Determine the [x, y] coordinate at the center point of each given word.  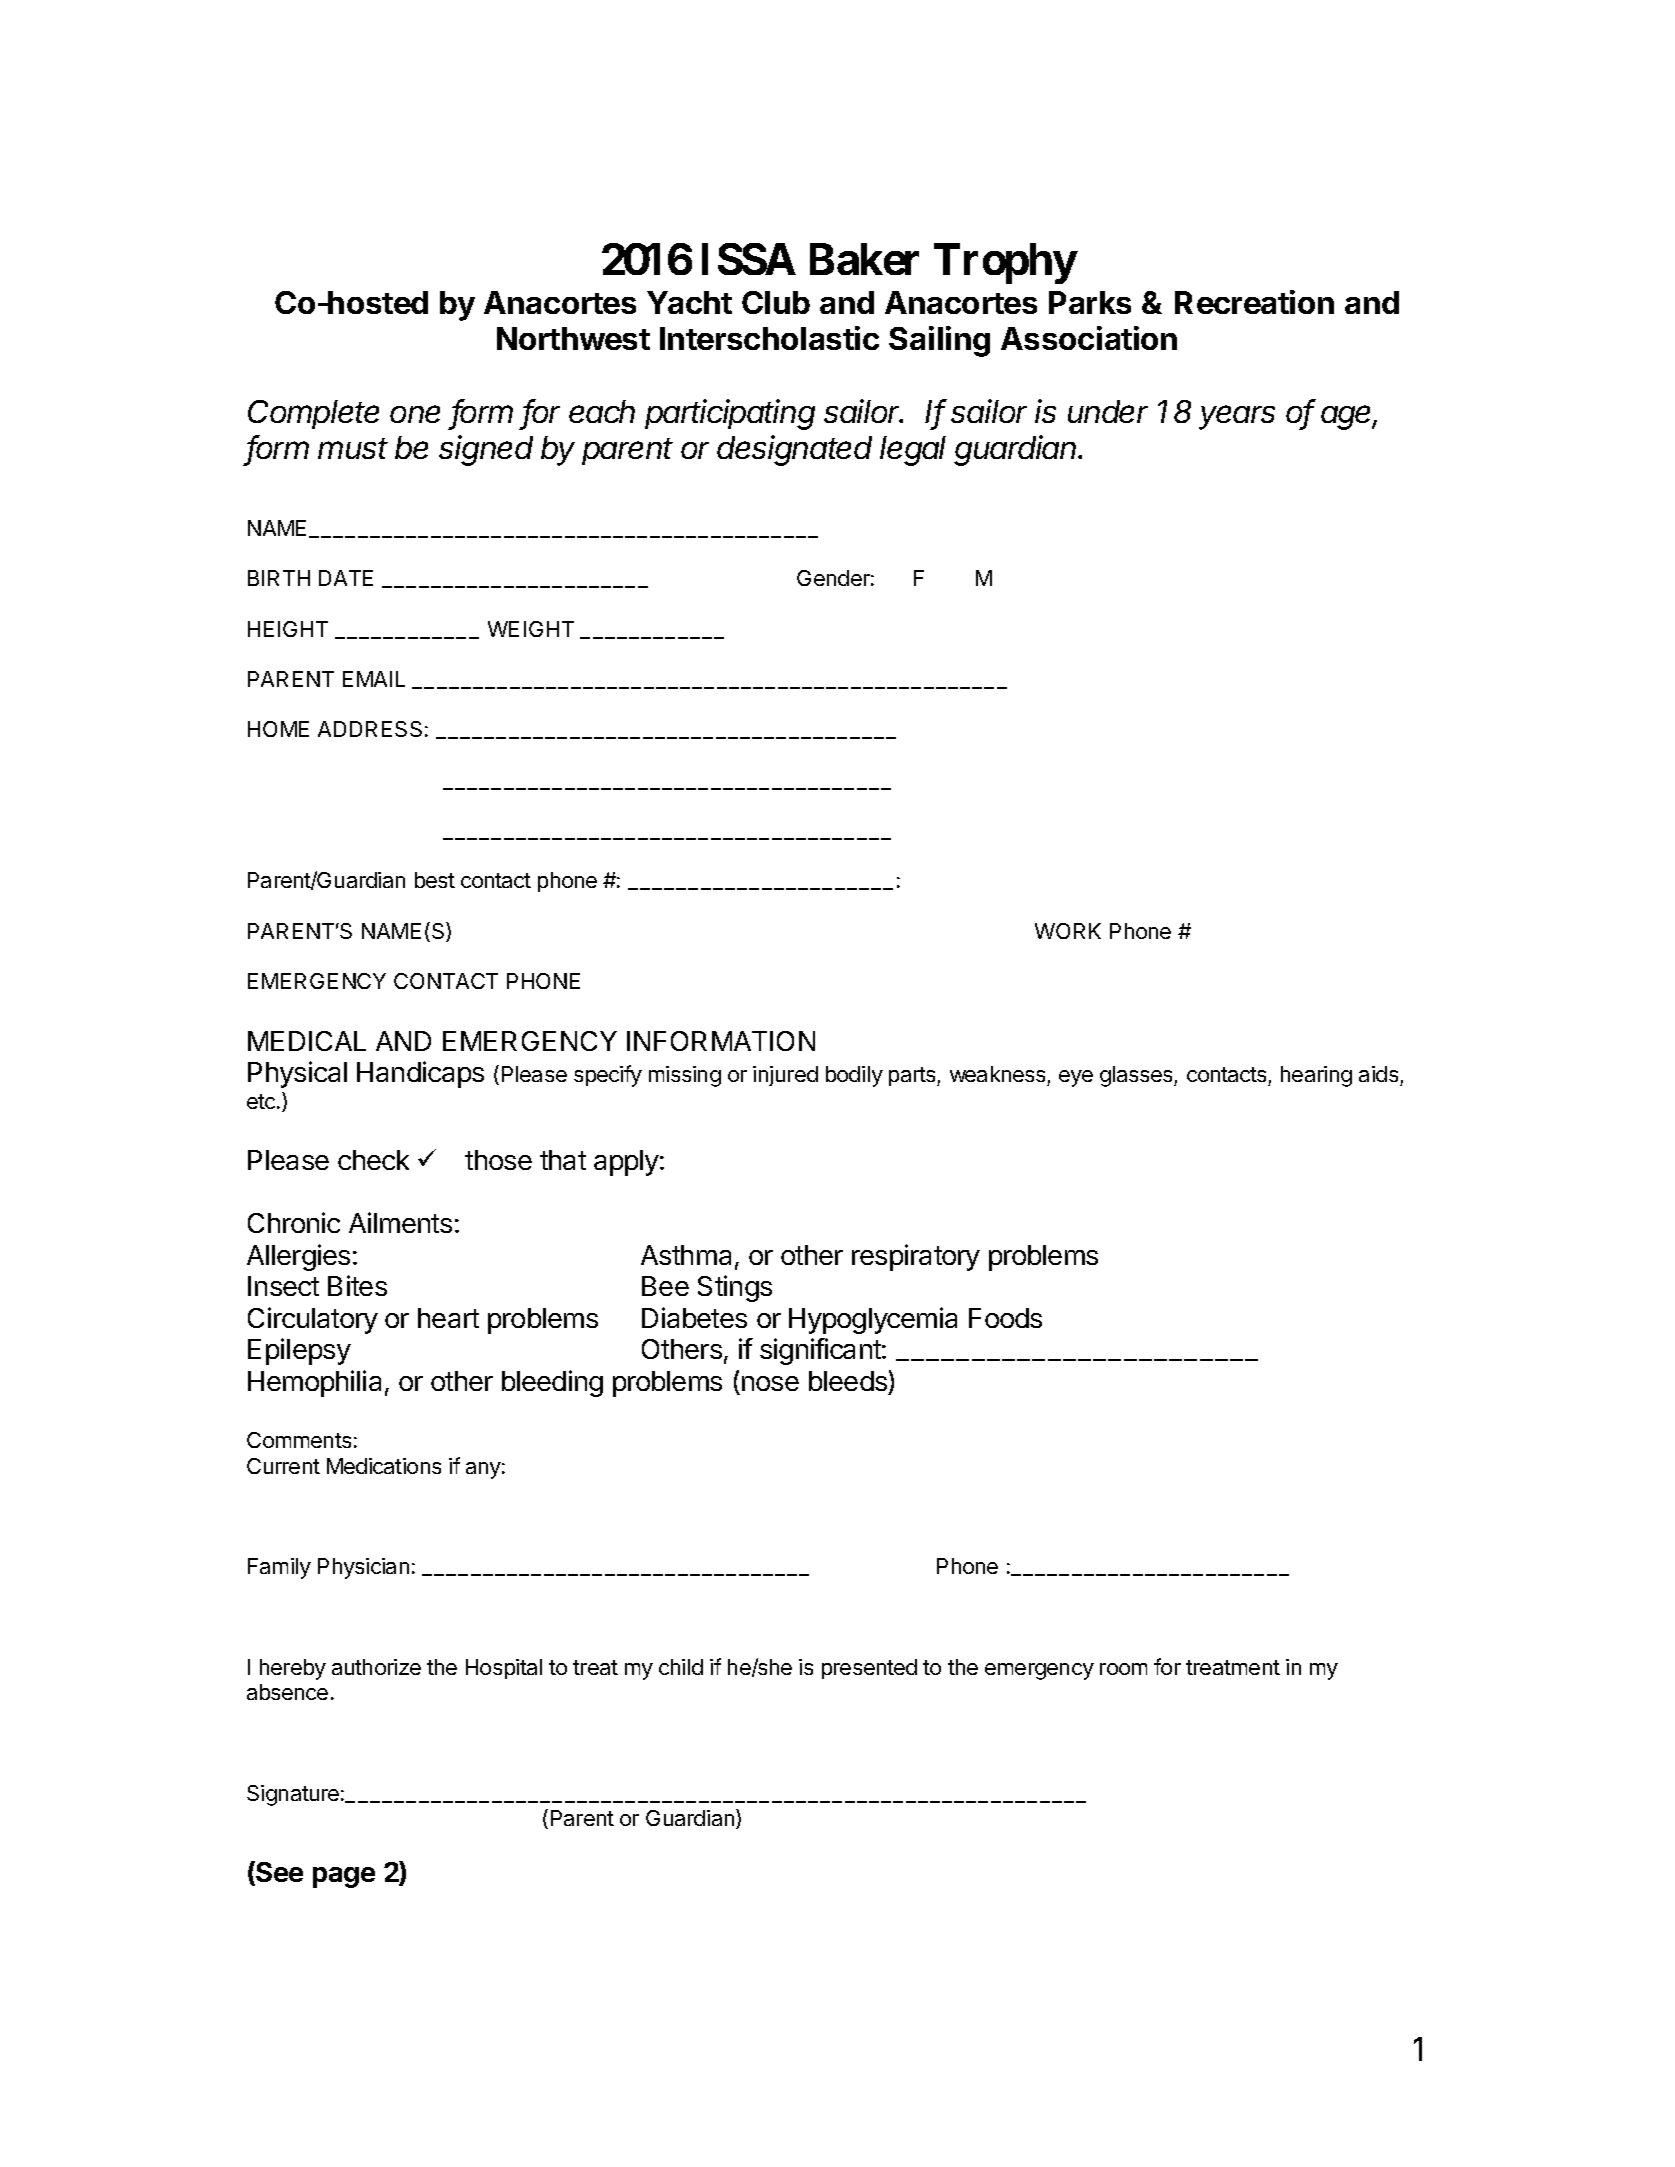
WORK [1068, 931]
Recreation [1254, 302]
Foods [1005, 1318]
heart [448, 1318]
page [344, 1877]
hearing [1316, 1076]
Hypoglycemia [873, 1320]
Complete [313, 414]
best [435, 880]
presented [869, 1669]
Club [776, 302]
